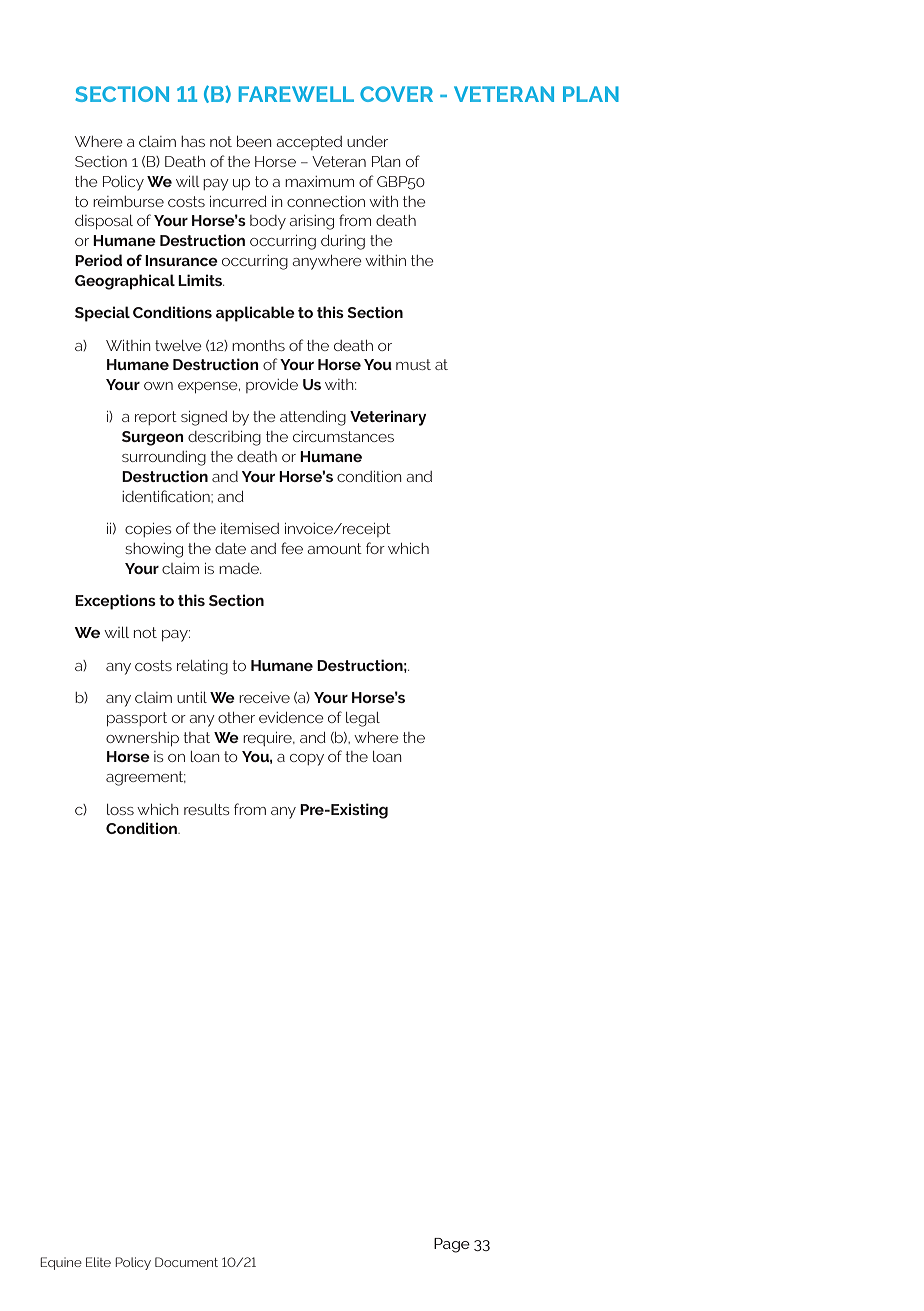  I want to click on been, so click(254, 141).
